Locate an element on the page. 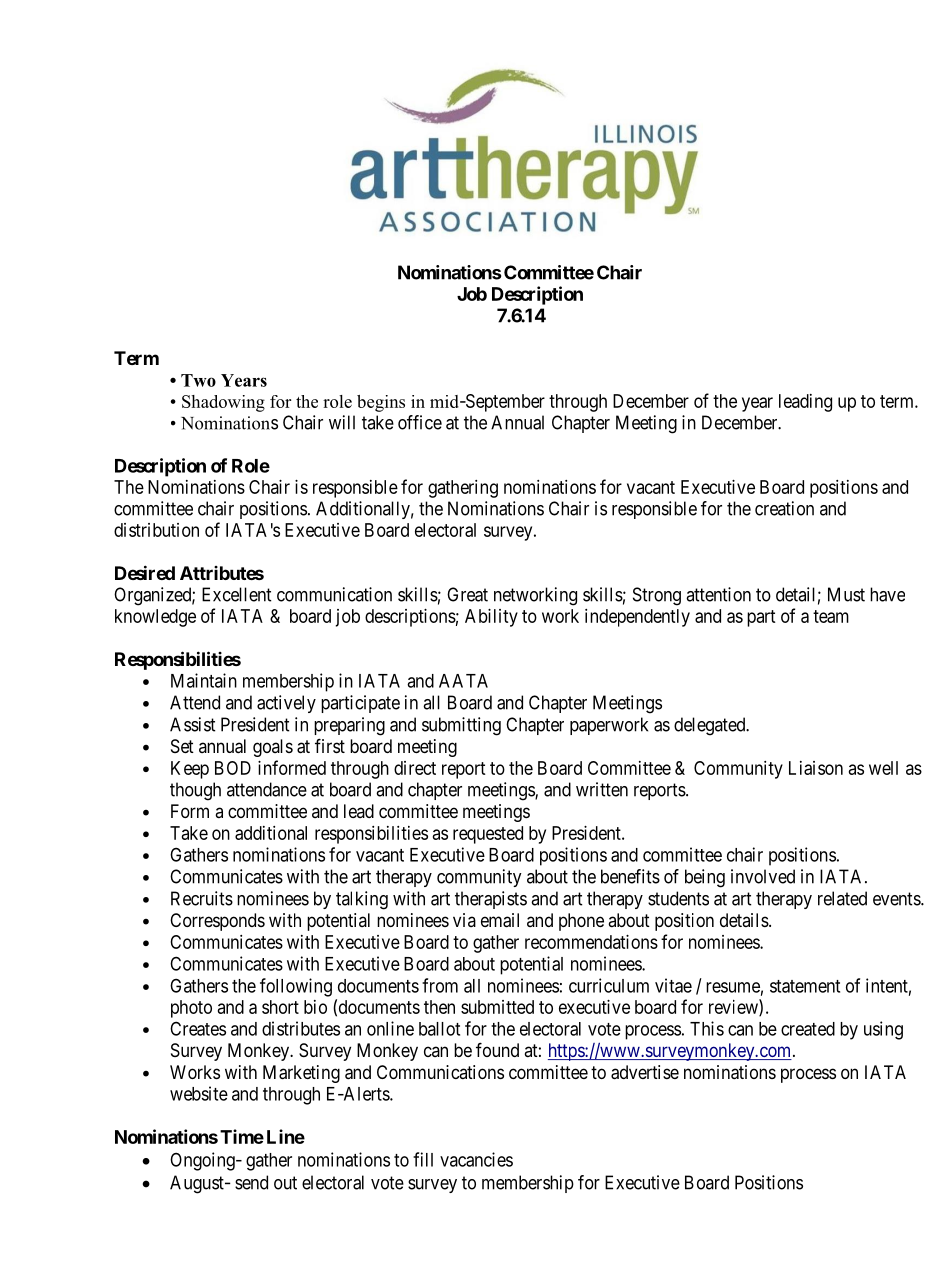 The height and width of the image is (1272, 952). Must is located at coordinates (846, 594).
